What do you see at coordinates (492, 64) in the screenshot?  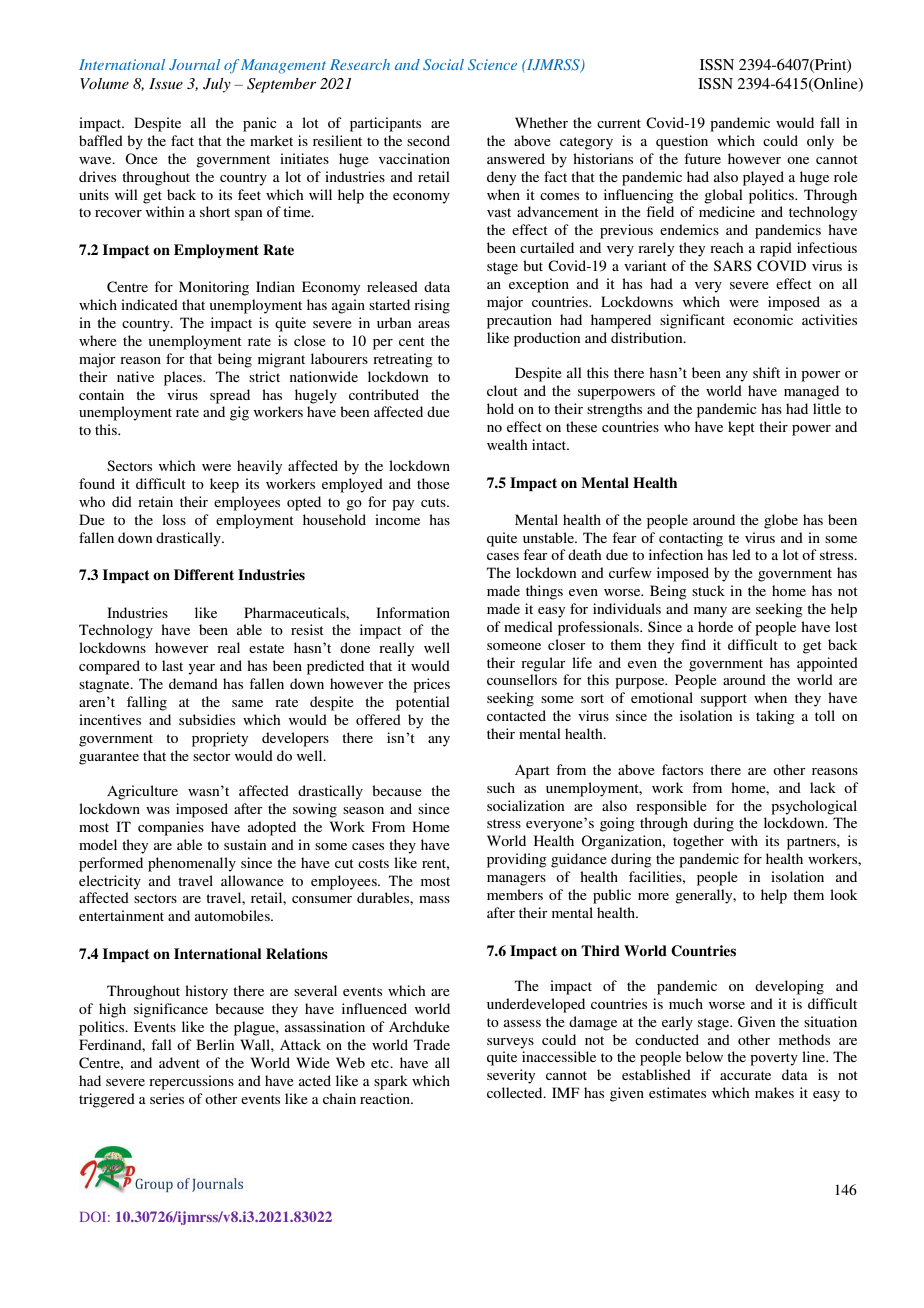 I see `Science` at bounding box center [492, 64].
